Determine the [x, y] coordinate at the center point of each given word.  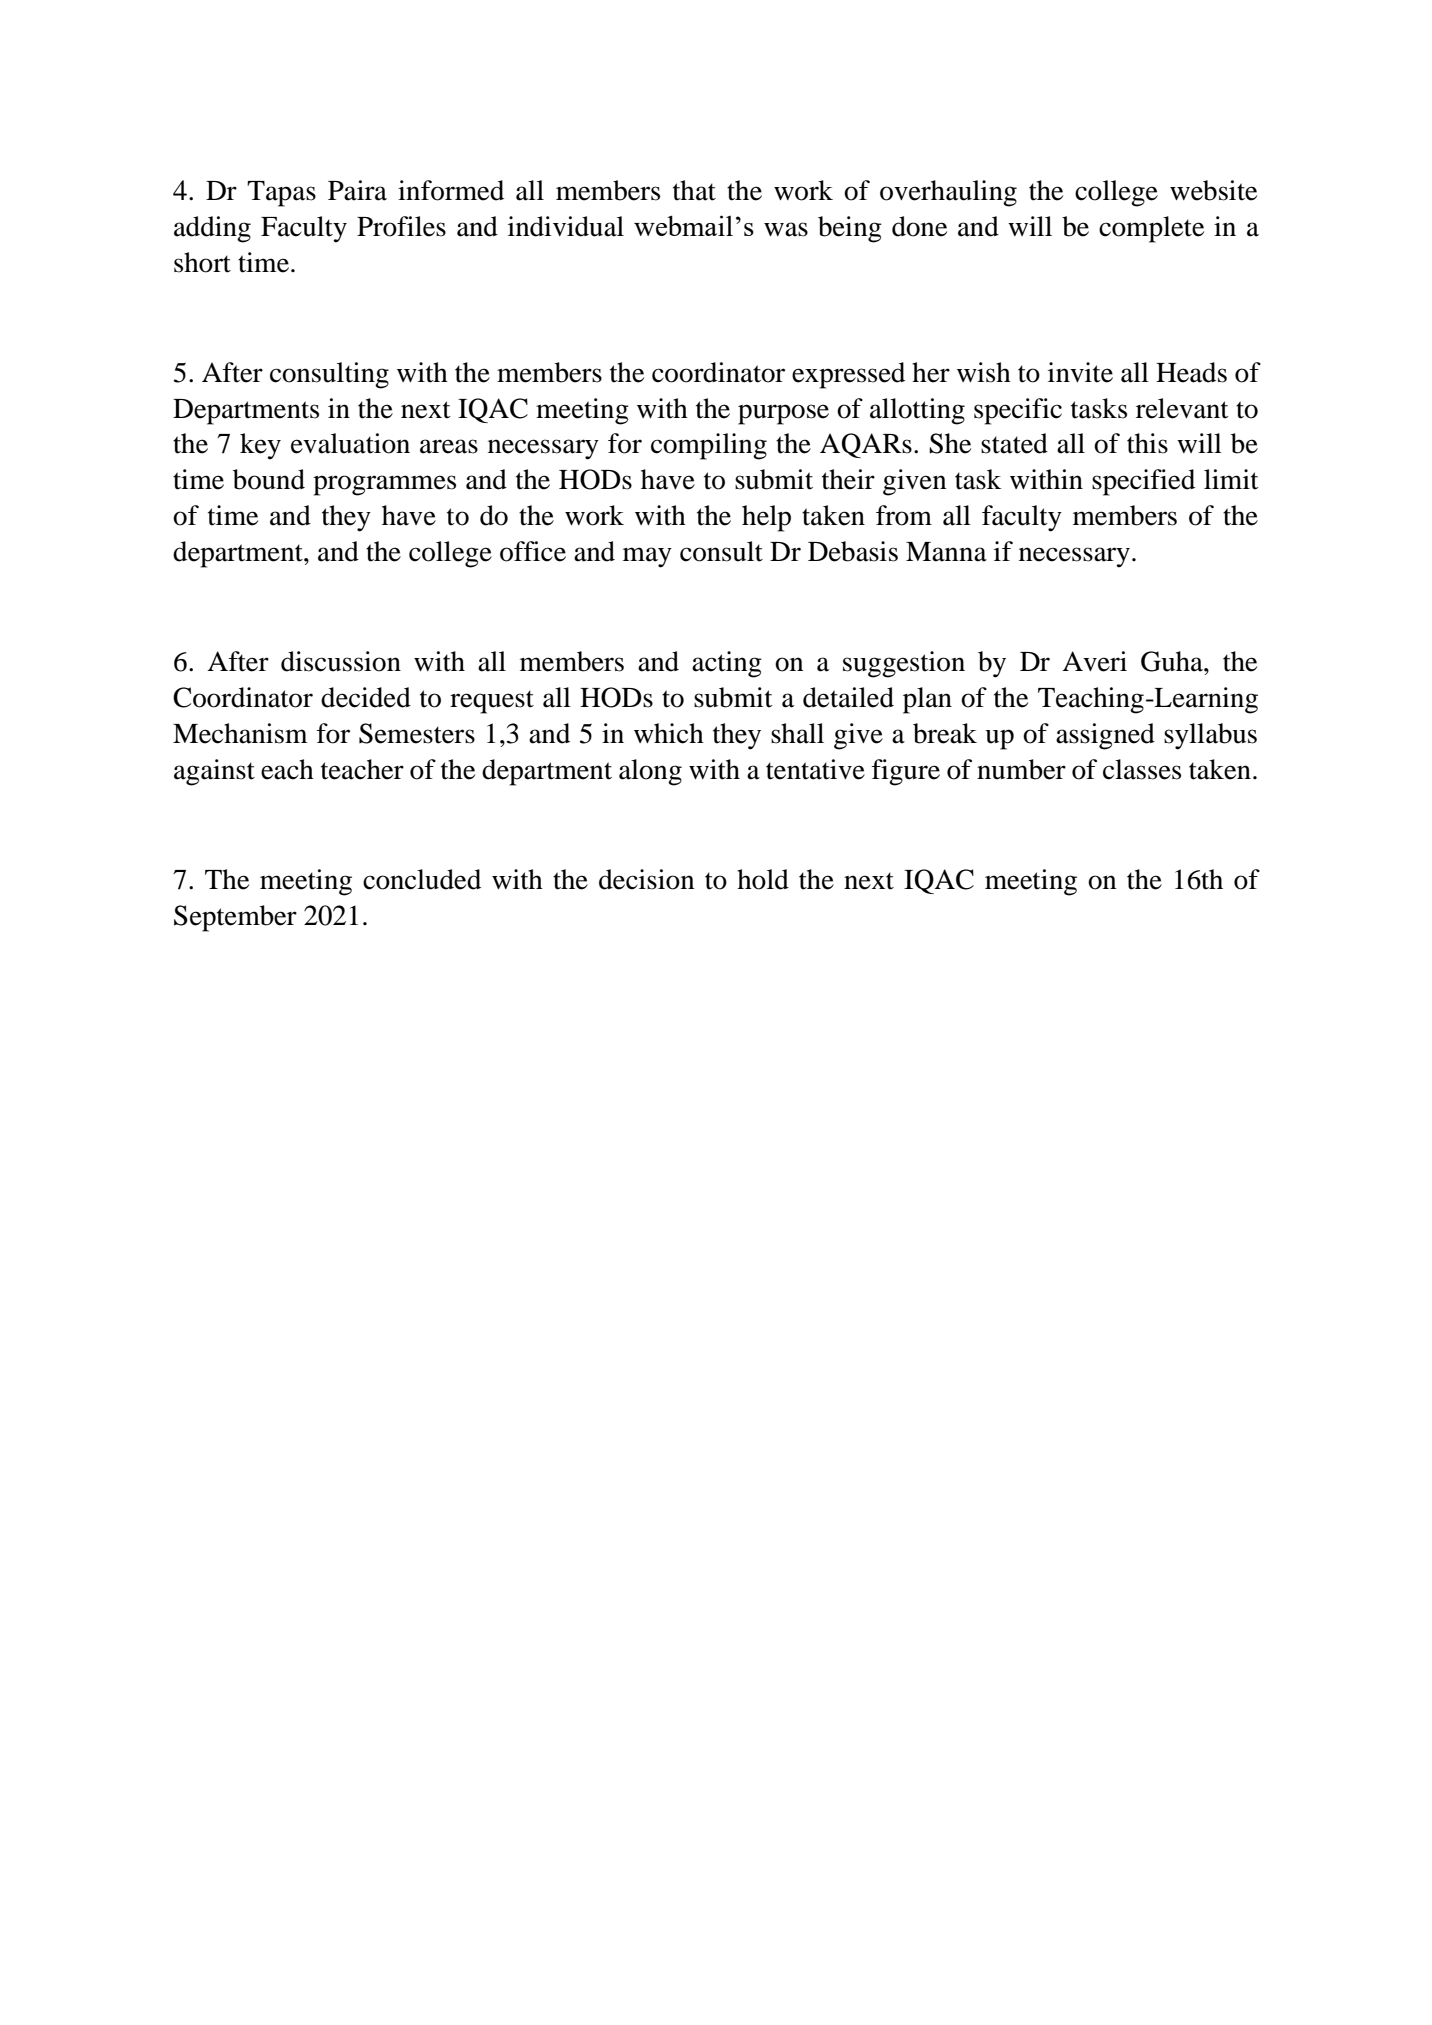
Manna [946, 552]
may [647, 557]
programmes [384, 485]
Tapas [281, 194]
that [694, 190]
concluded [422, 879]
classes [1142, 769]
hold [763, 879]
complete [1151, 229]
